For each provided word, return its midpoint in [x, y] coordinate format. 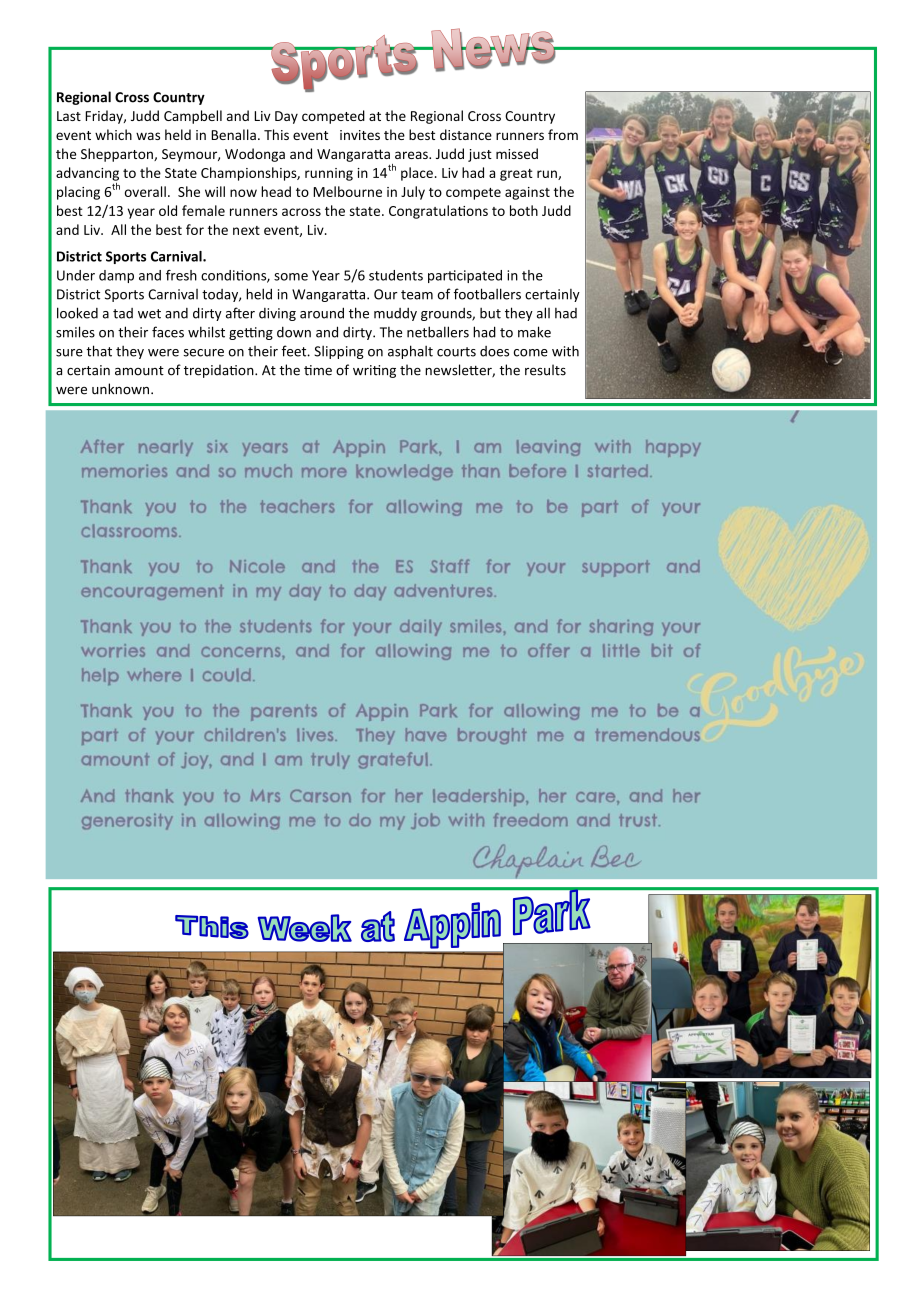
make [534, 332]
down [294, 332]
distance [466, 134]
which [113, 134]
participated [465, 276]
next [246, 230]
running [329, 174]
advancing [87, 174]
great [516, 175]
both [524, 210]
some [291, 277]
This [276, 134]
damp [116, 276]
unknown [122, 389]
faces [168, 332]
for [195, 229]
